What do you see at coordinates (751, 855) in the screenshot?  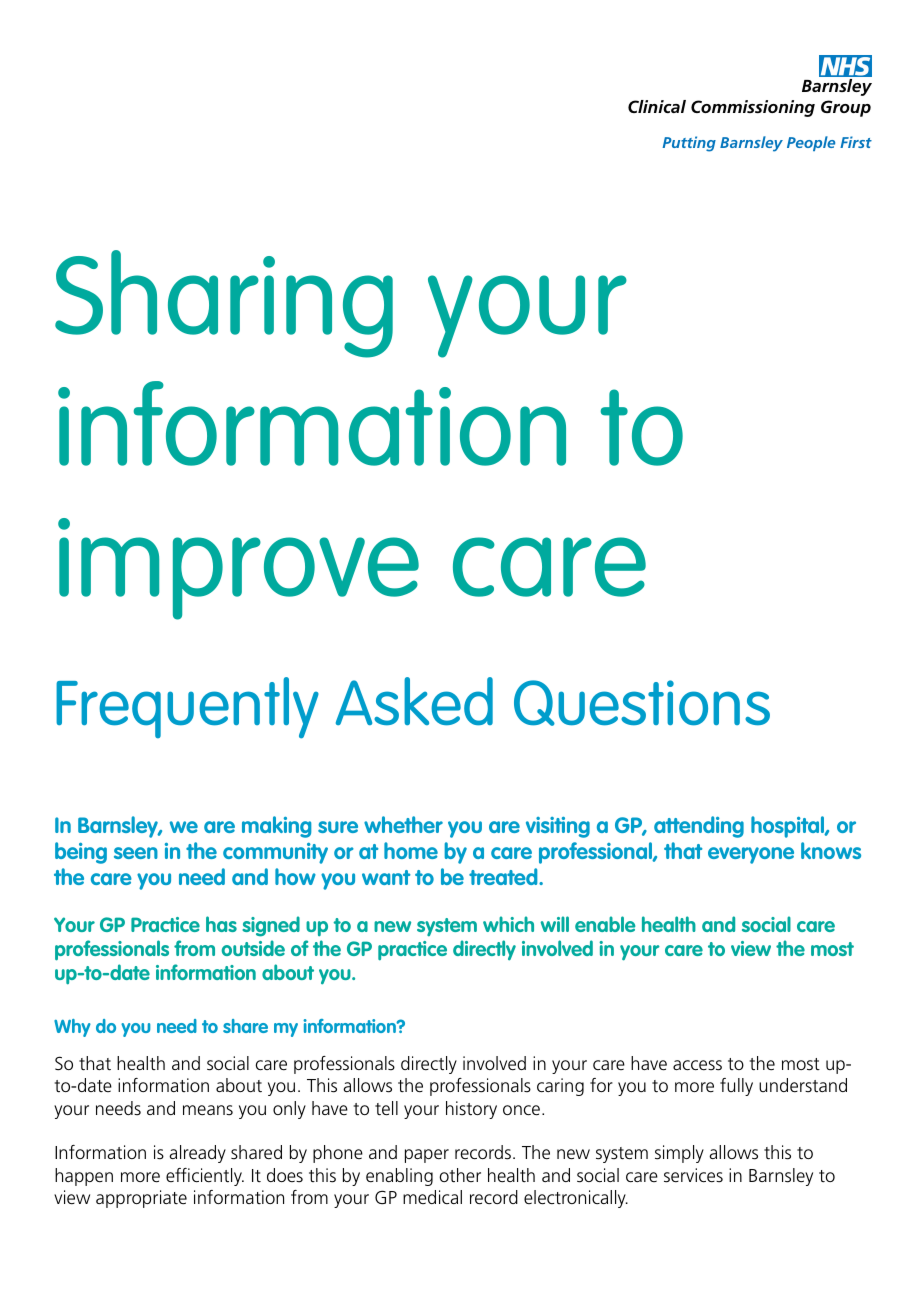 I see `everyone` at bounding box center [751, 855].
